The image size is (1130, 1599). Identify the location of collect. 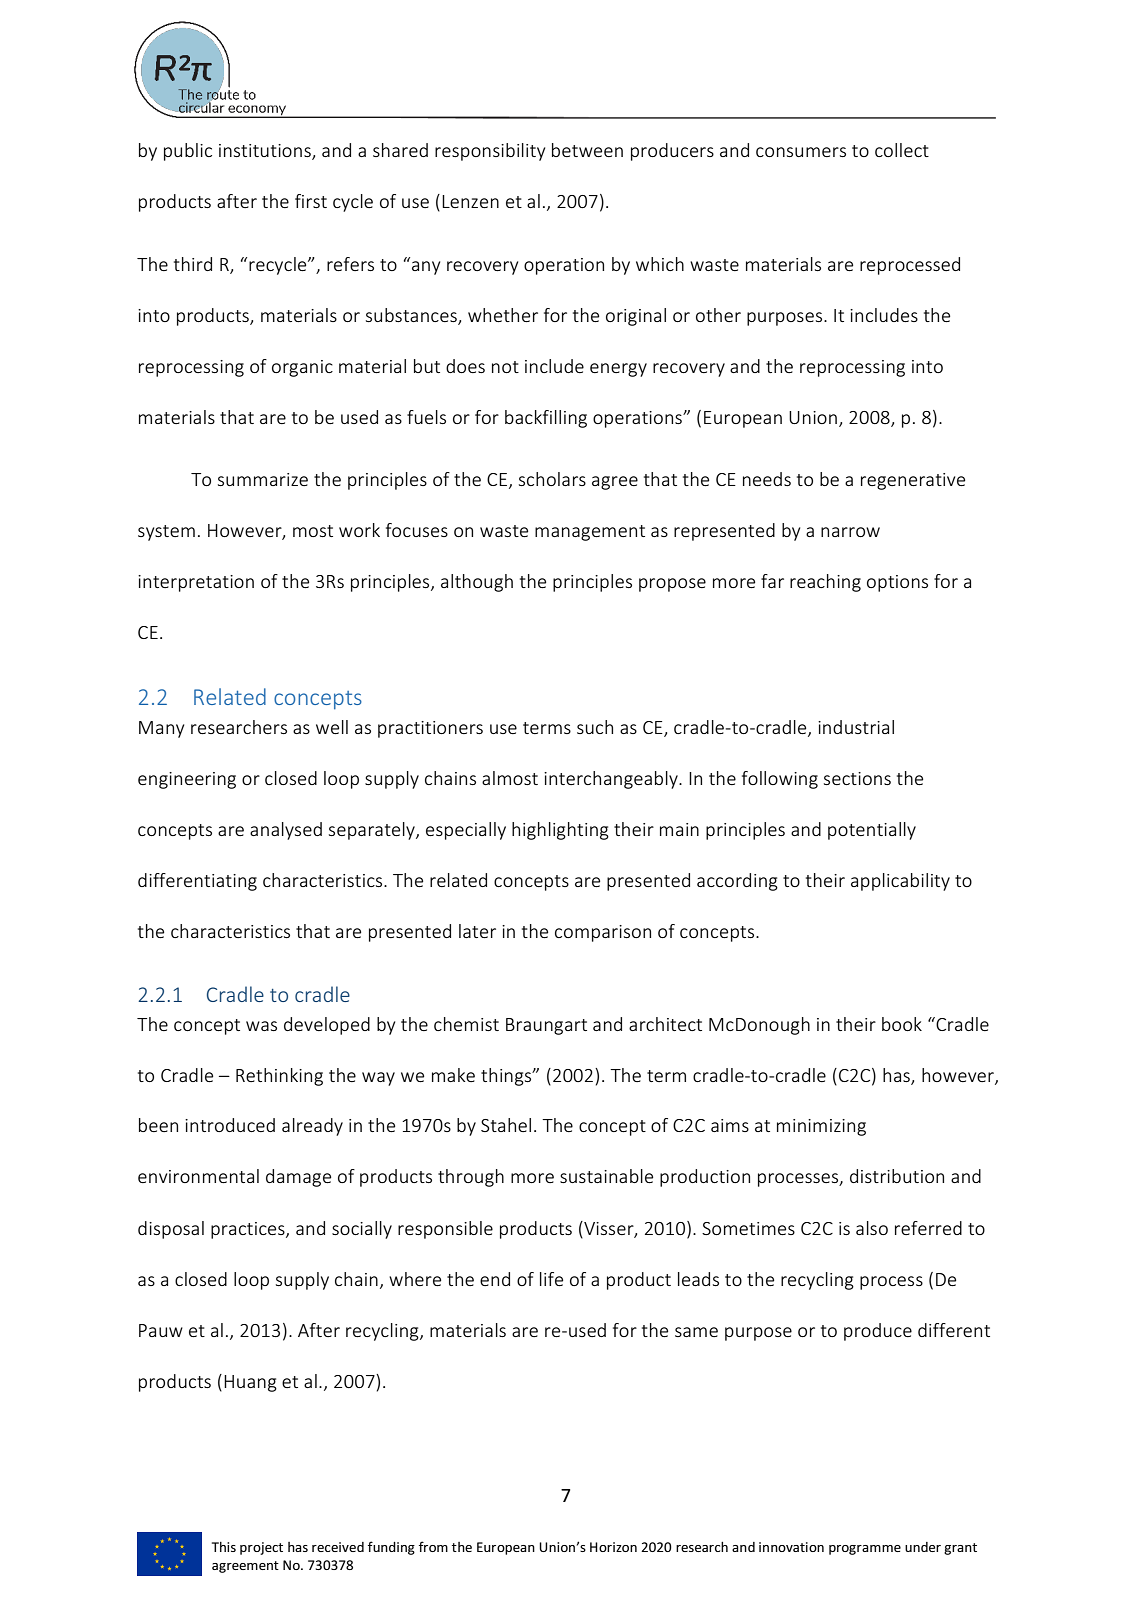
(902, 150).
